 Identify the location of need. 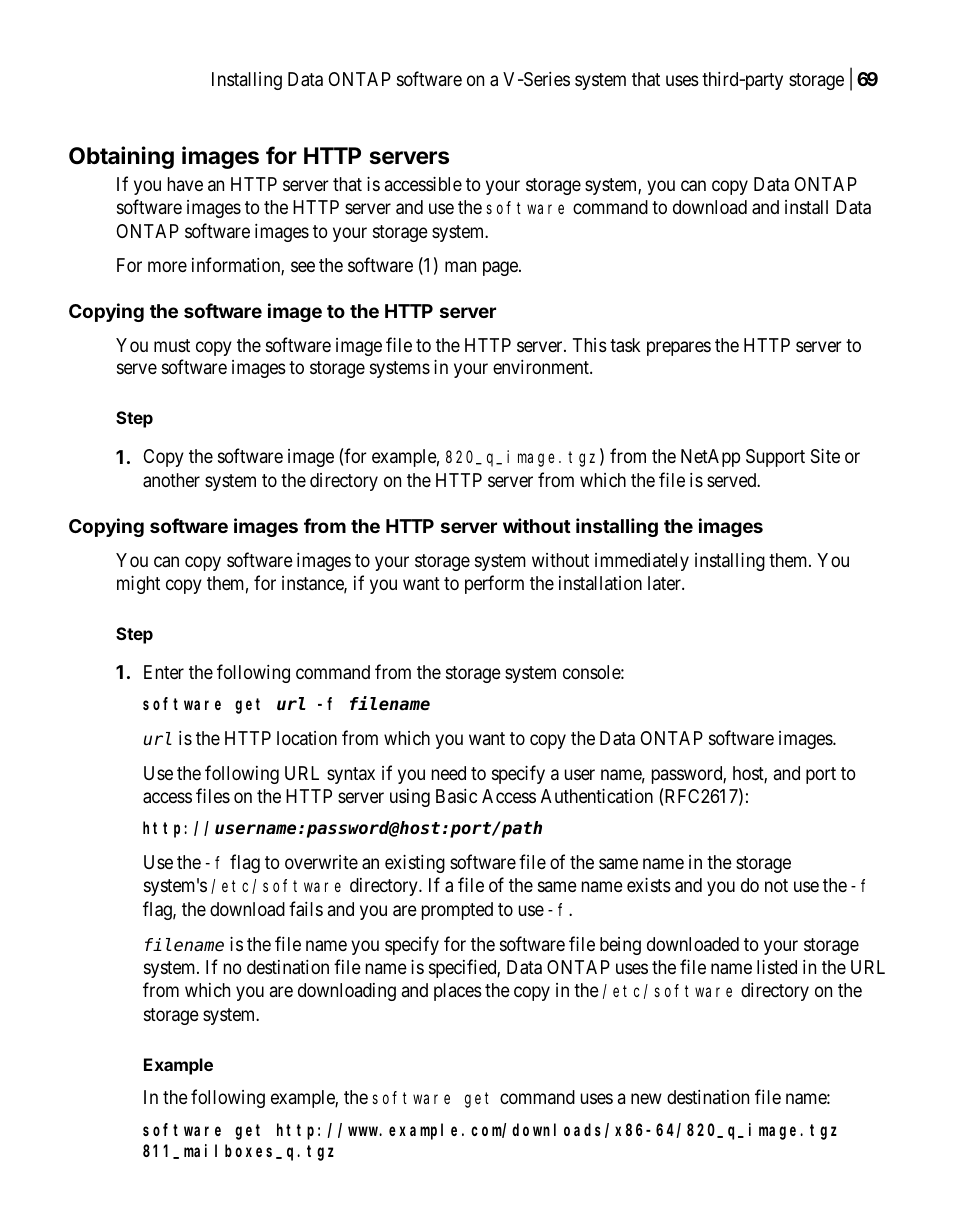
(449, 773).
